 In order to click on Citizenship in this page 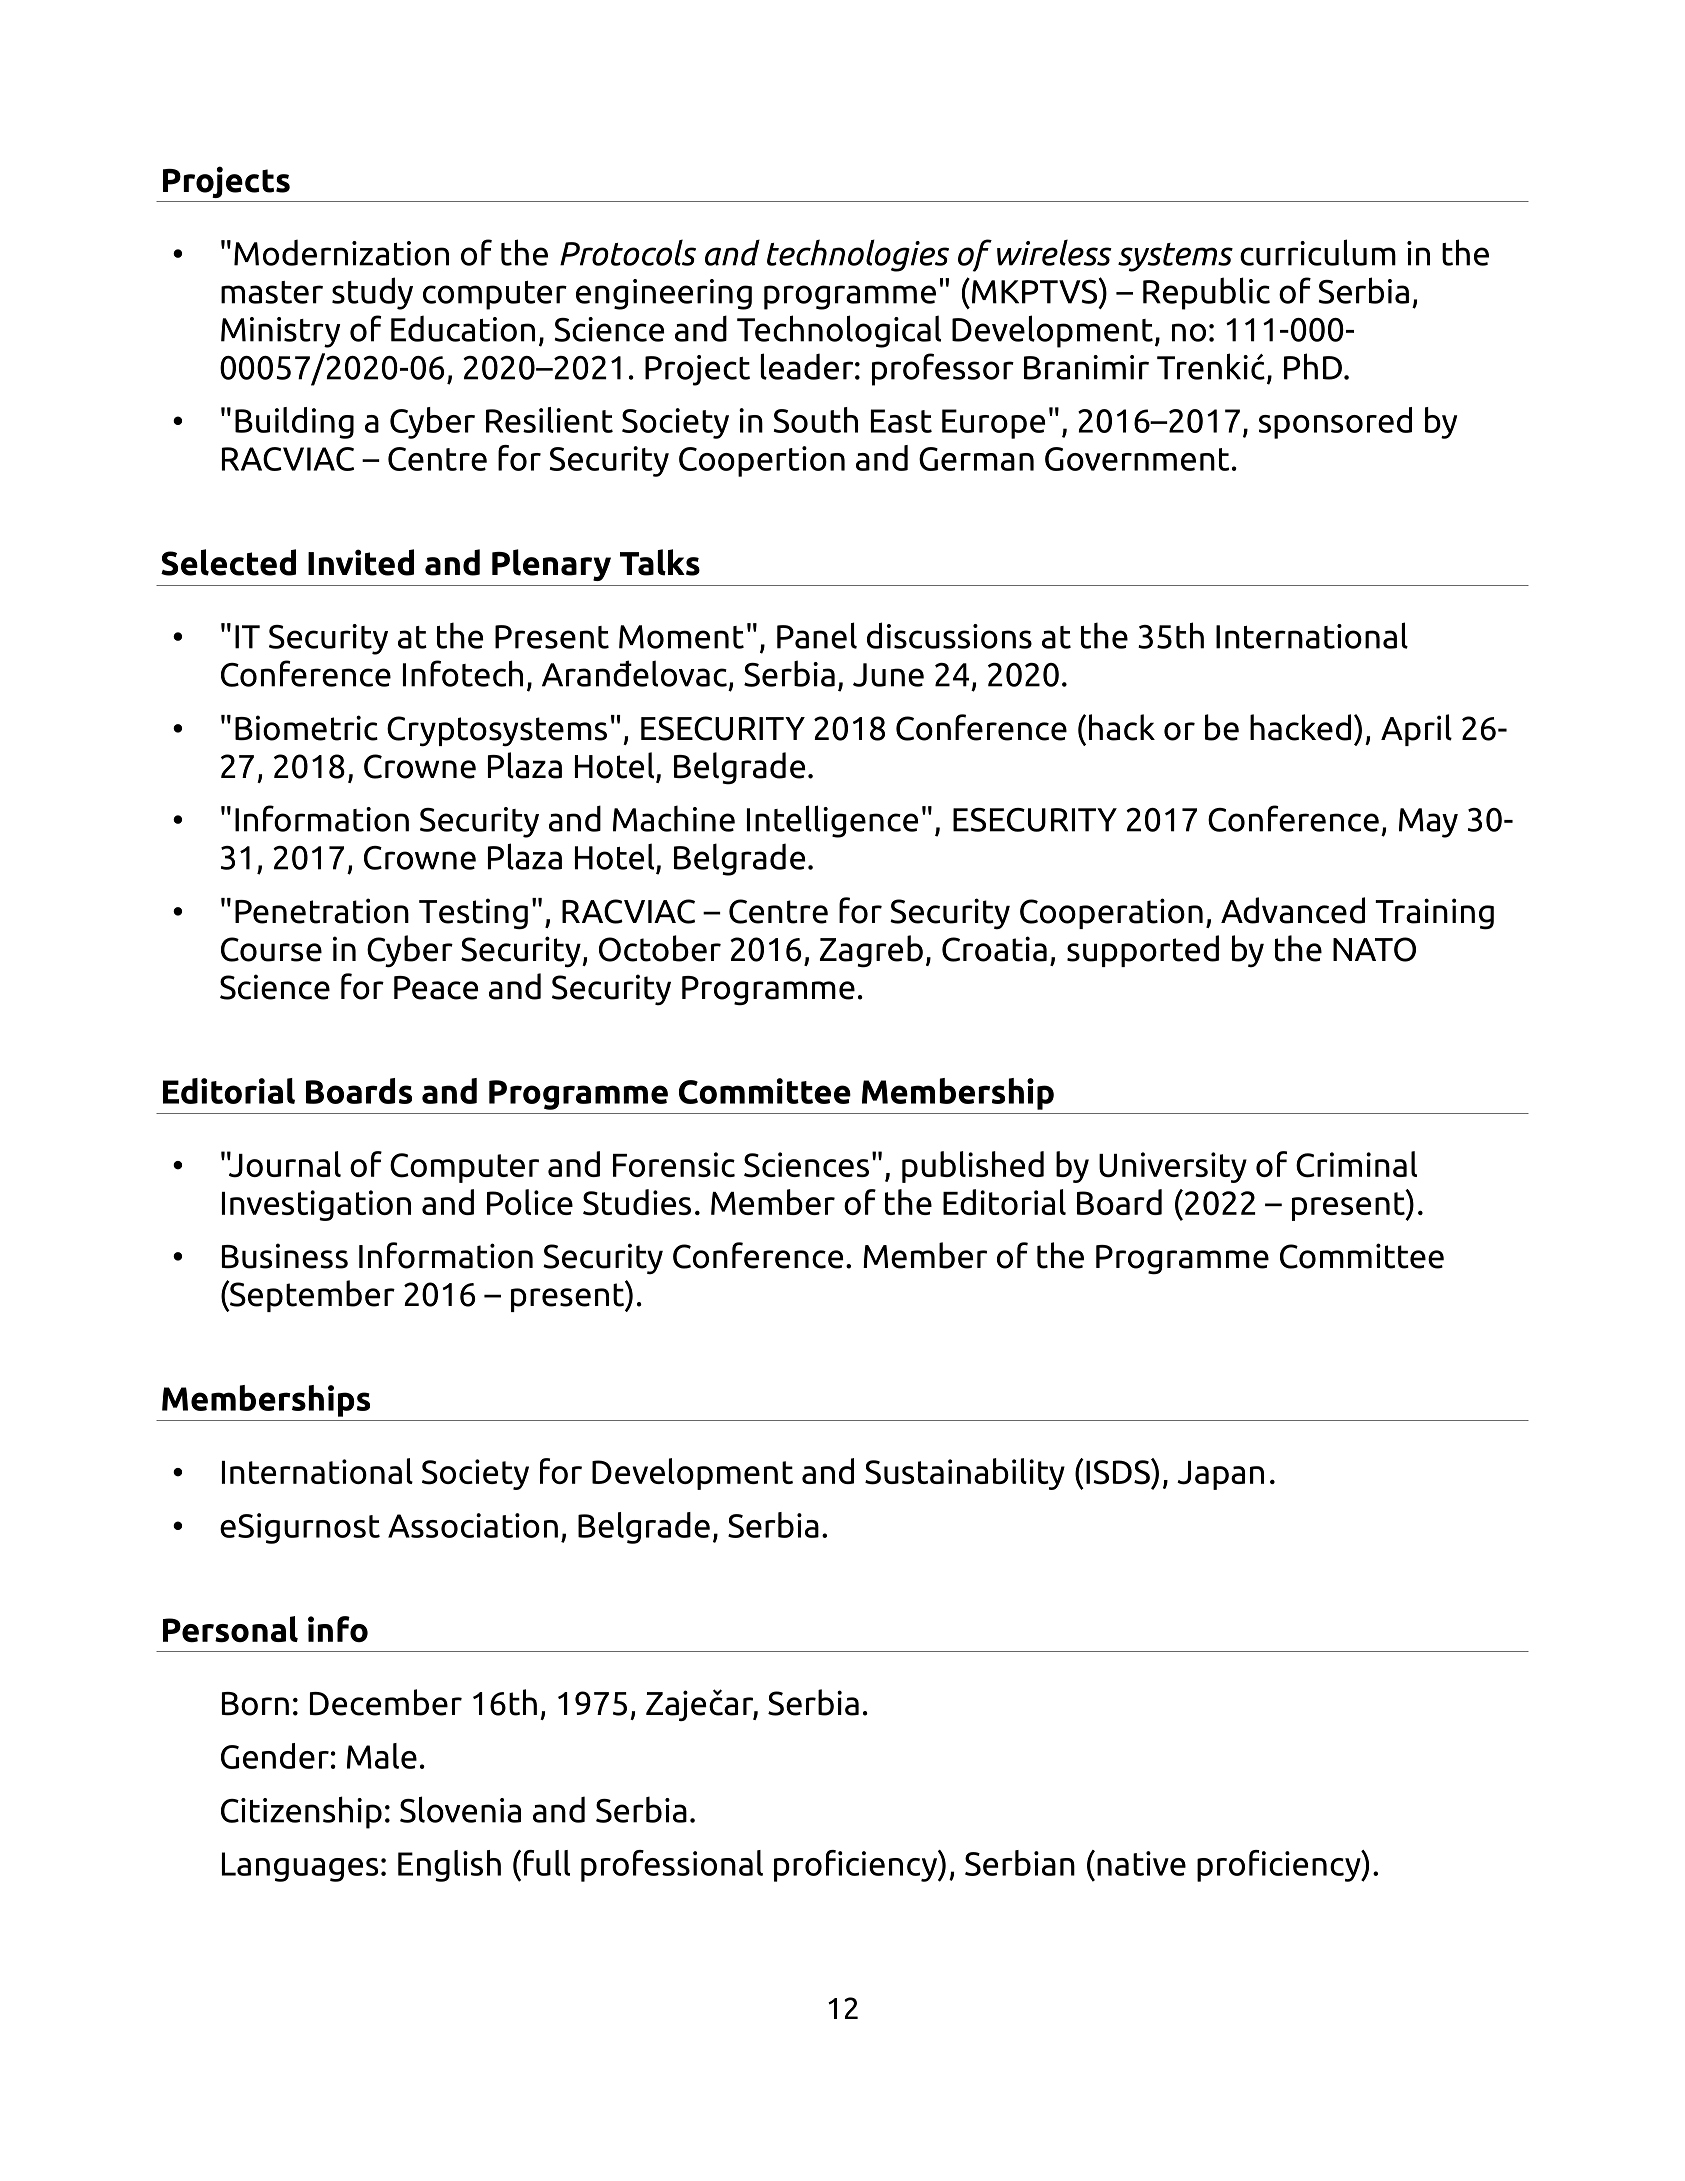, I will do `click(301, 1812)`.
